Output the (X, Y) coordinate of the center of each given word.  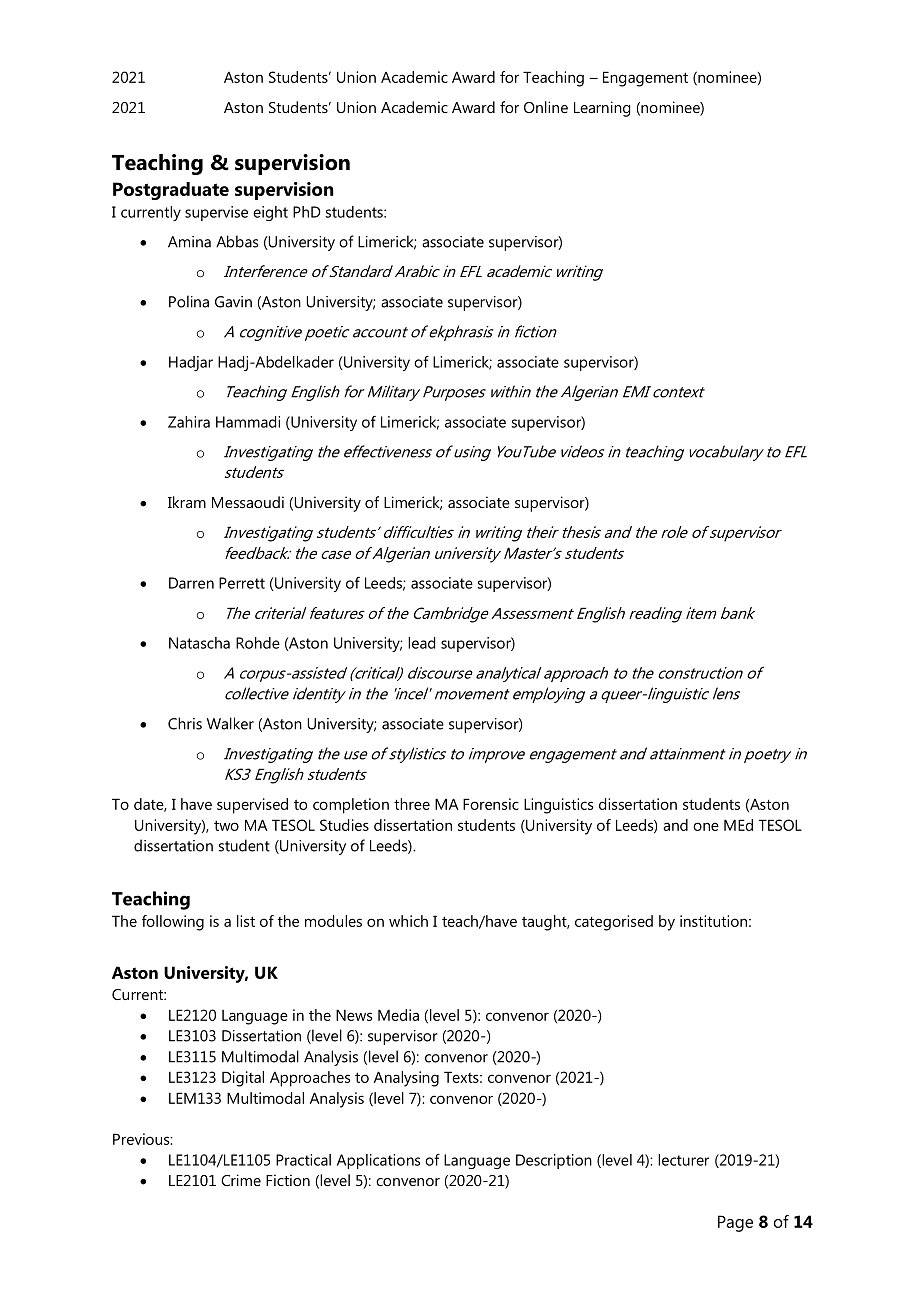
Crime (241, 1180)
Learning (602, 109)
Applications (379, 1161)
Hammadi (248, 422)
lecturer (683, 1160)
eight (270, 213)
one (706, 826)
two (226, 825)
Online (546, 107)
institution (713, 921)
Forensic (491, 804)
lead (421, 643)
